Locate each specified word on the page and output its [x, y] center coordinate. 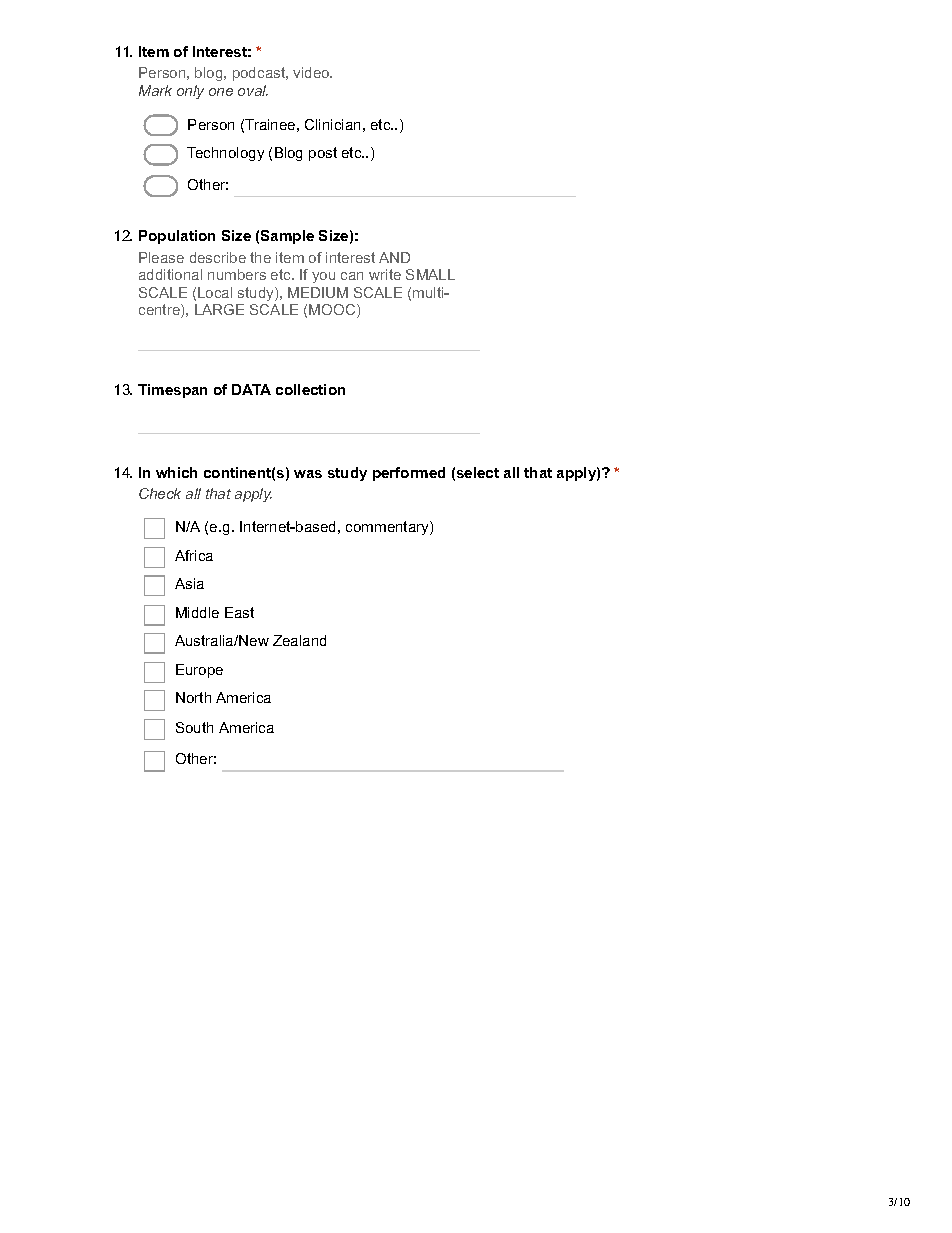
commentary [388, 528]
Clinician [332, 124]
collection [310, 389]
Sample [287, 237]
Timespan [172, 391]
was [308, 474]
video [312, 72]
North [193, 697]
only [190, 92]
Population [177, 237]
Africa [194, 555]
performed [409, 474]
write [385, 274]
